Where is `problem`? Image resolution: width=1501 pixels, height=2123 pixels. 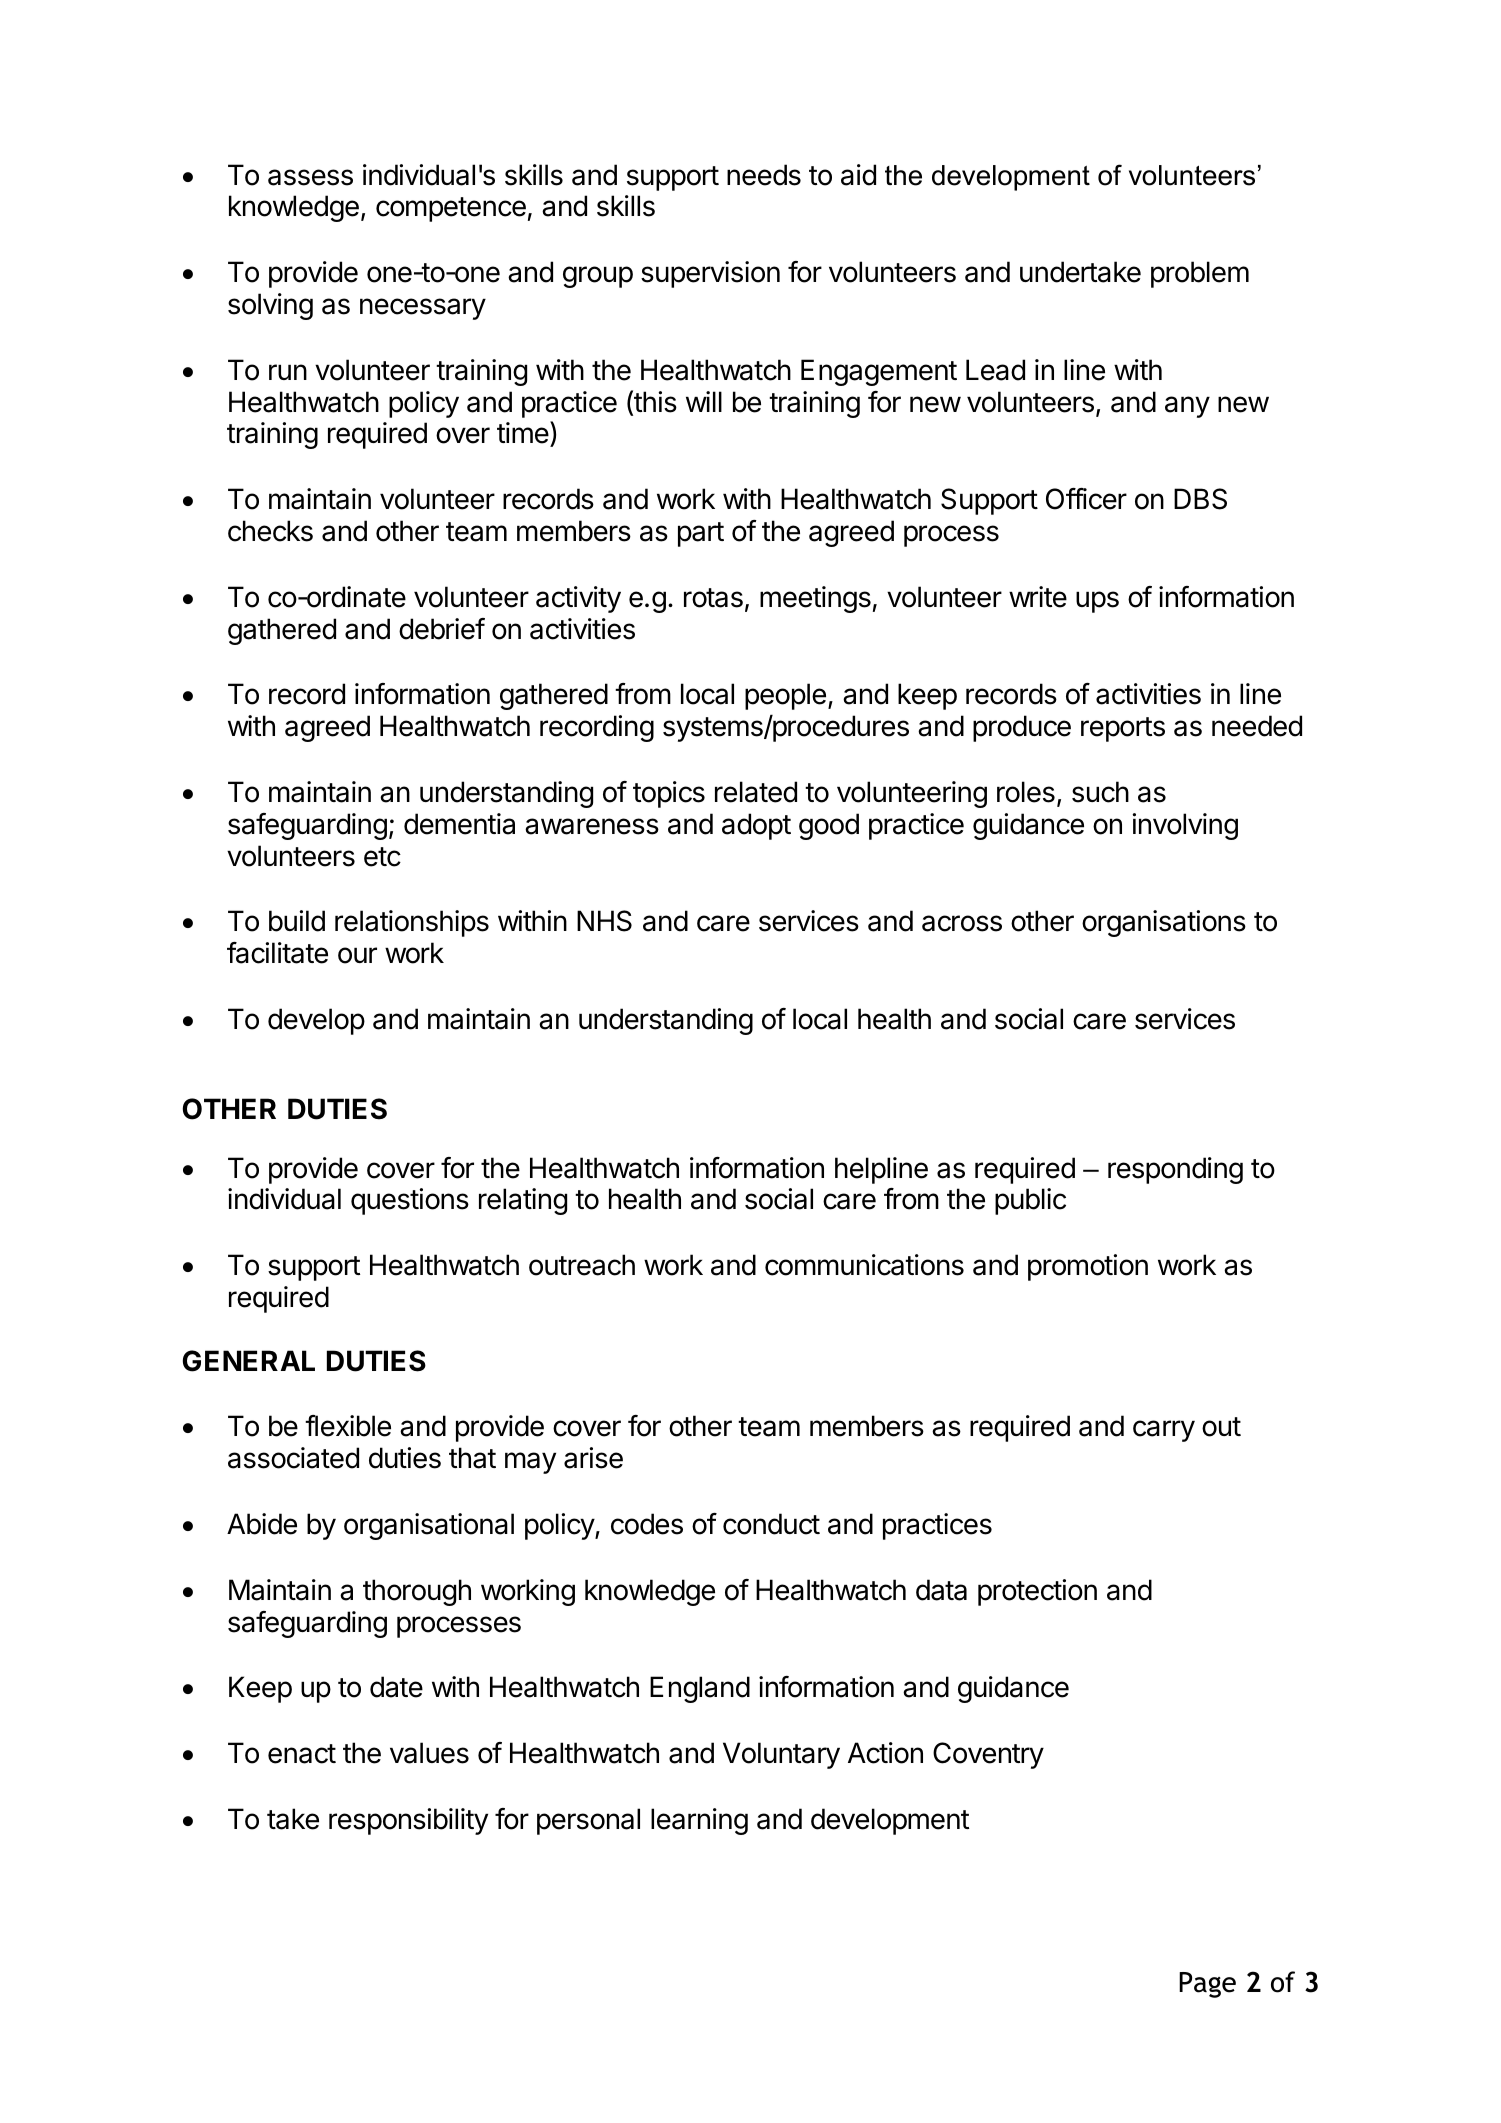 problem is located at coordinates (1200, 274).
